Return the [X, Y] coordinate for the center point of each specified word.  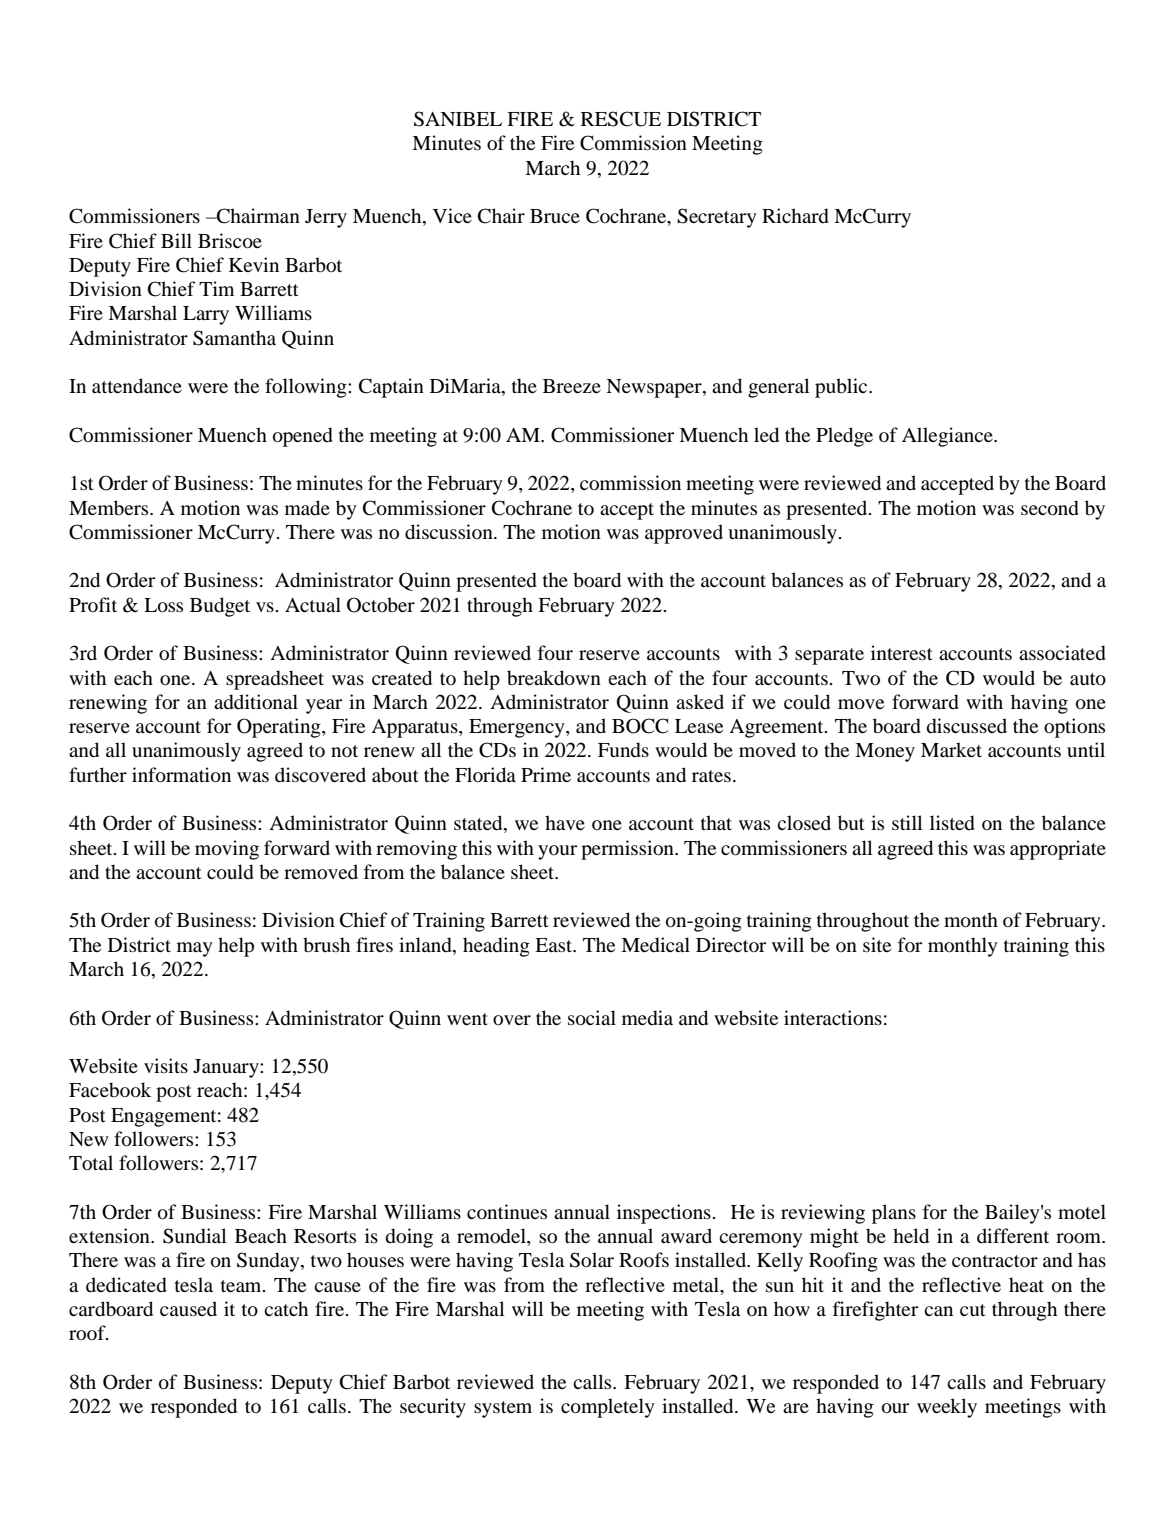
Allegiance [948, 437]
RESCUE [621, 119]
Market [951, 749]
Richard [795, 216]
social [592, 1018]
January [227, 1068]
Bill [176, 240]
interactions [833, 1018]
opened [303, 437]
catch [286, 1308]
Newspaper [655, 388]
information [181, 775]
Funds [623, 750]
